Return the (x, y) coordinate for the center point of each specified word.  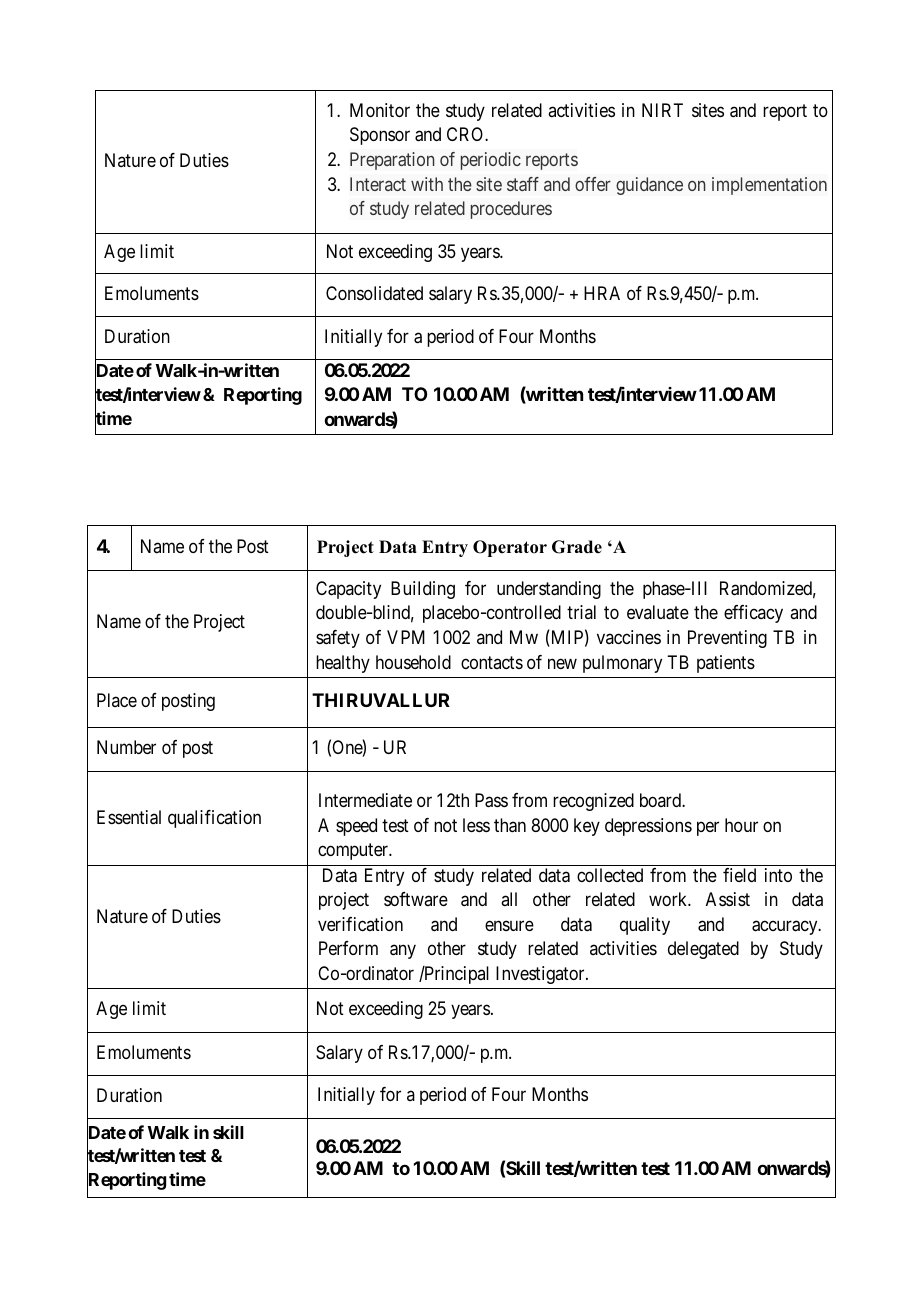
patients (726, 664)
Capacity (348, 590)
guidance (649, 186)
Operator (510, 548)
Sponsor (380, 136)
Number (126, 747)
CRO (466, 134)
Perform (348, 948)
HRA (602, 293)
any (403, 952)
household (413, 662)
